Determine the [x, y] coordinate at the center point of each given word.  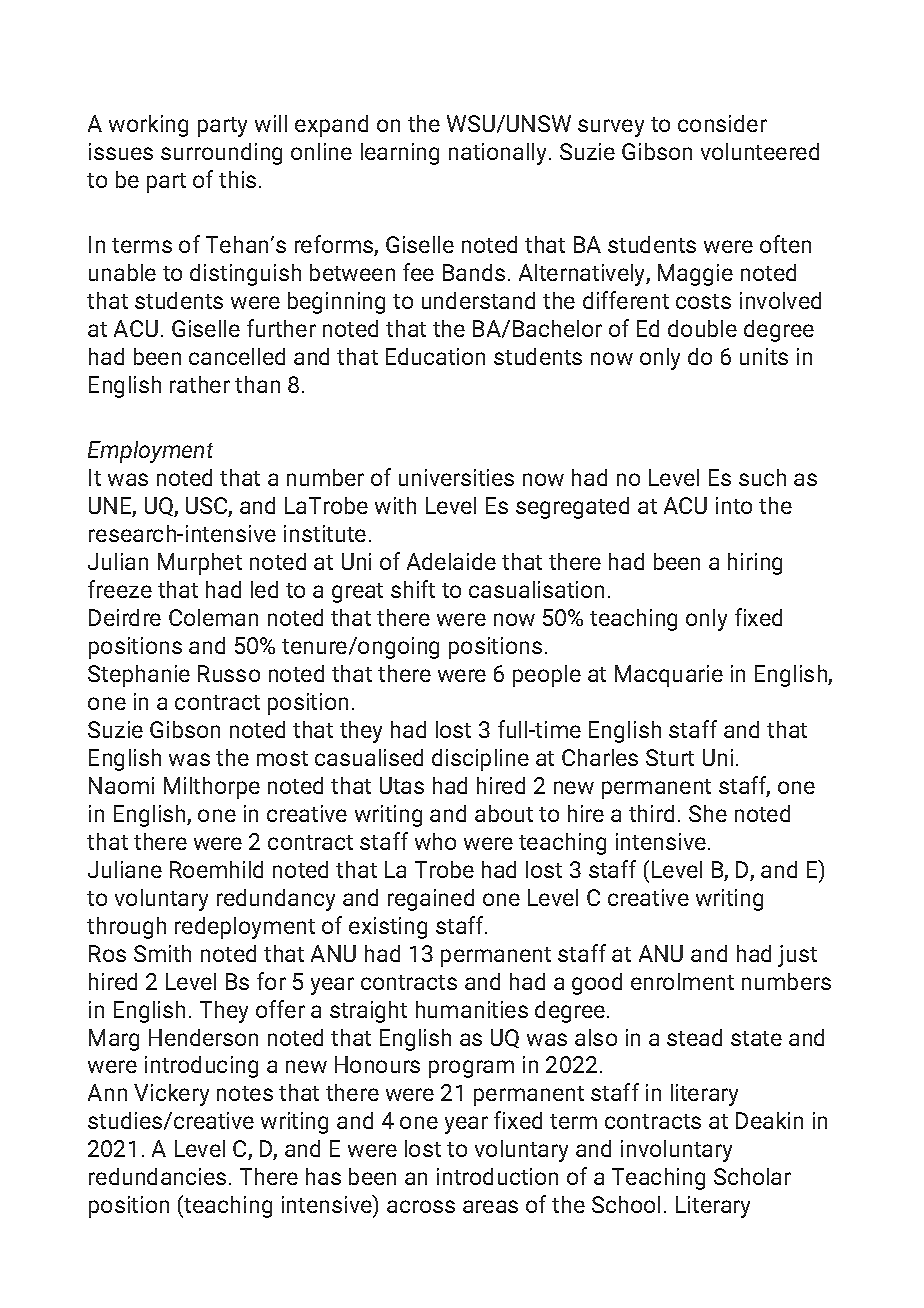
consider [722, 123]
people [547, 676]
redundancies [157, 1176]
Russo [229, 673]
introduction [497, 1176]
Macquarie [669, 676]
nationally [499, 154]
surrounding [221, 154]
